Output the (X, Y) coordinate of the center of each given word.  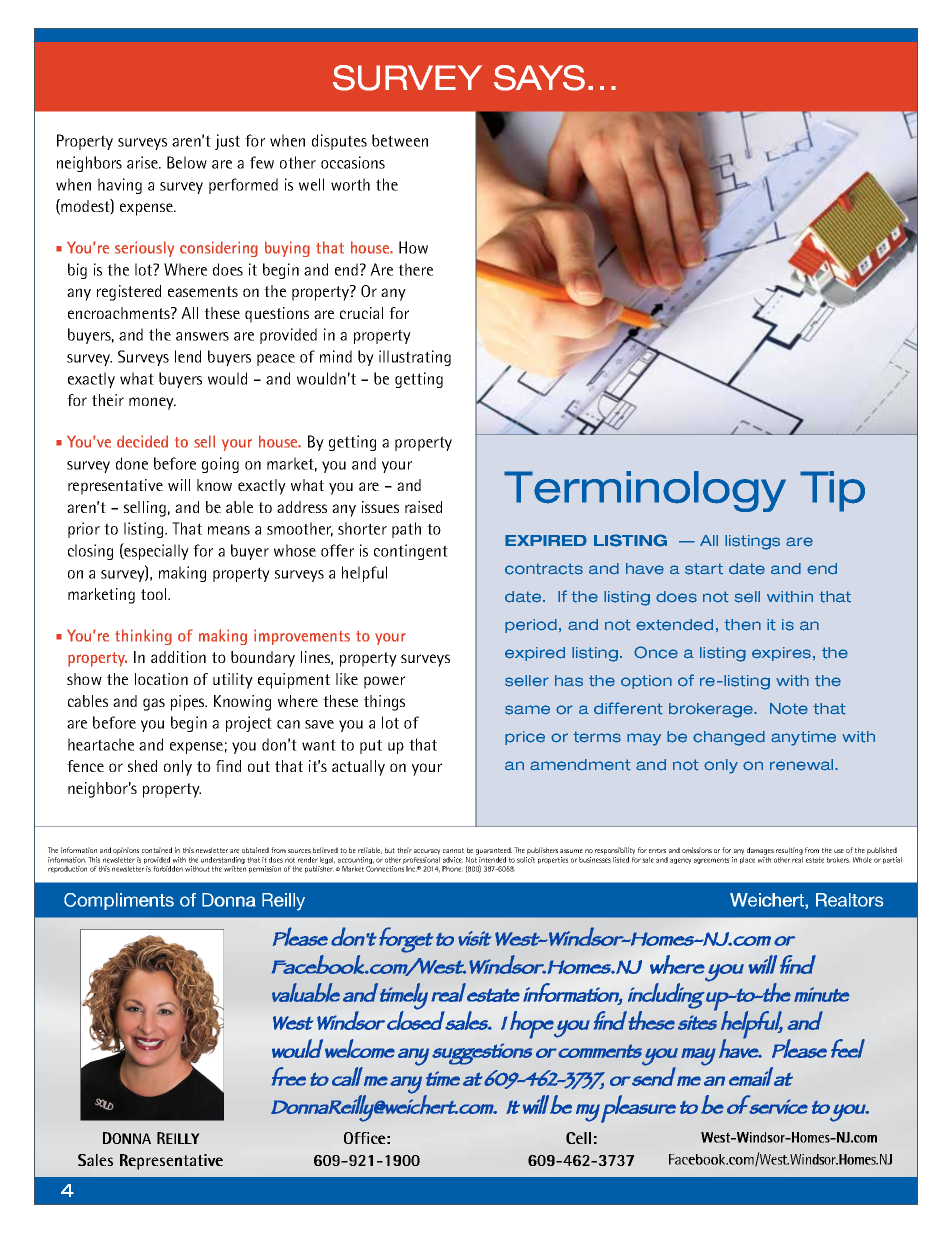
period (531, 626)
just (227, 142)
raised (423, 507)
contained (157, 850)
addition (178, 657)
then (742, 625)
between (400, 140)
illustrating (415, 358)
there (415, 269)
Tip (832, 491)
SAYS (539, 78)
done (132, 463)
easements (203, 291)
